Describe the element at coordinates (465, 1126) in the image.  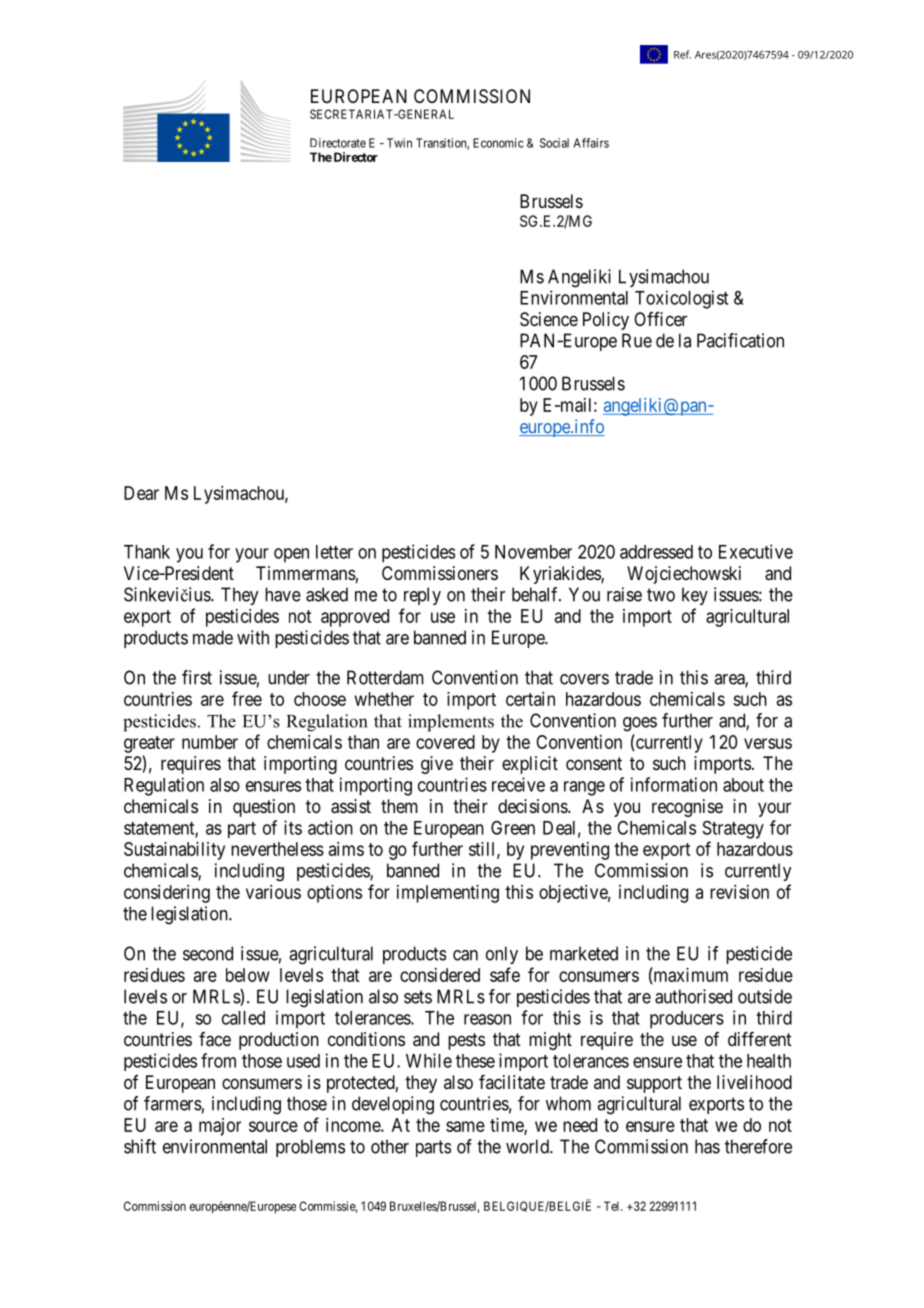
I see `same` at that location.
